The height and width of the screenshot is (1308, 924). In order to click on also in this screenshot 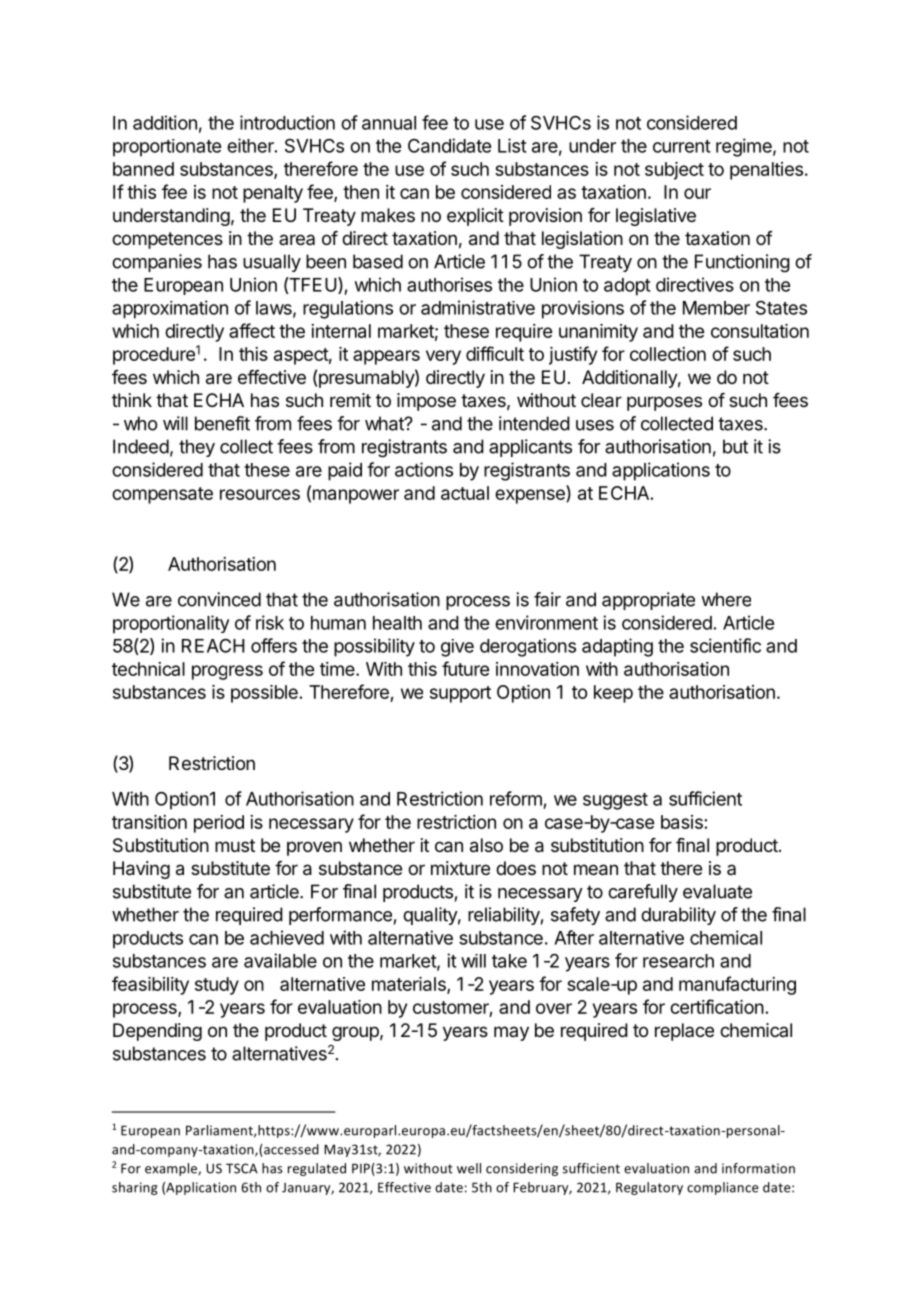, I will do `click(486, 845)`.
